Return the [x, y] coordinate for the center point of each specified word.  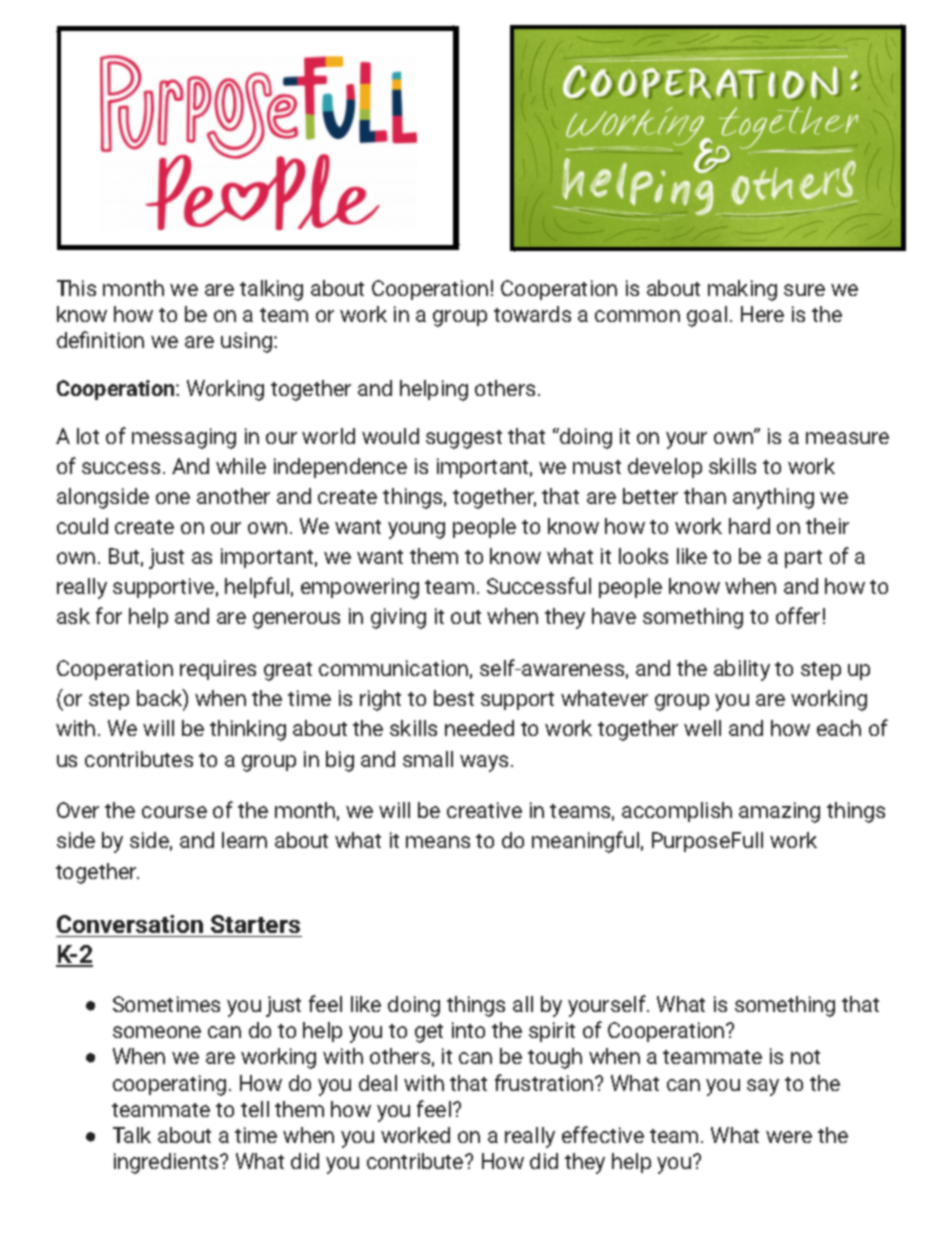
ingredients [167, 1163]
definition [100, 339]
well [702, 728]
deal [378, 1083]
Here [762, 314]
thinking [248, 730]
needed [479, 728]
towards [532, 314]
